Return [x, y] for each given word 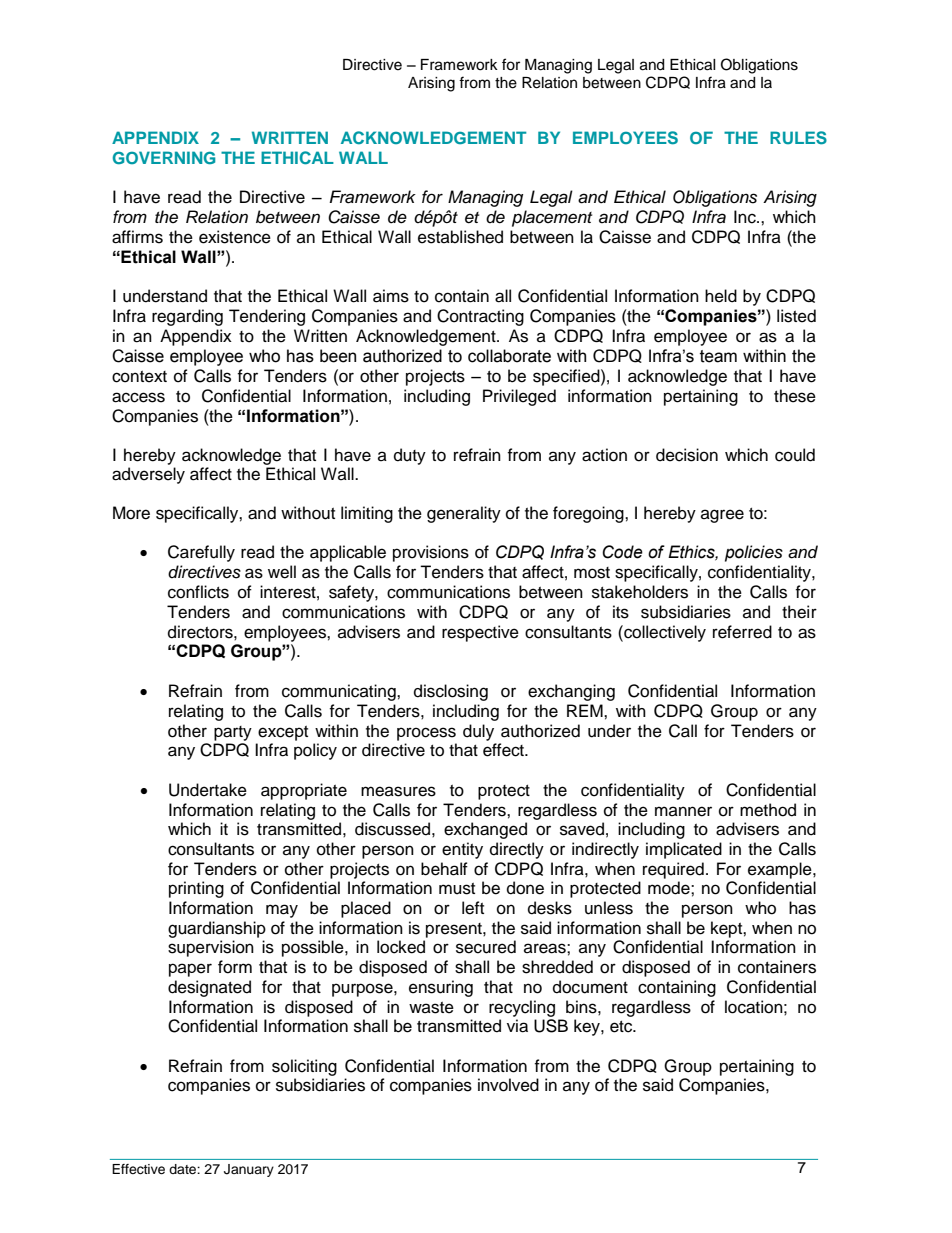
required [673, 870]
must [457, 889]
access [138, 397]
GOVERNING [164, 157]
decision [687, 455]
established [460, 237]
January [249, 1170]
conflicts [198, 592]
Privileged [519, 397]
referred [742, 632]
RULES [798, 138]
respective [480, 633]
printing [196, 889]
